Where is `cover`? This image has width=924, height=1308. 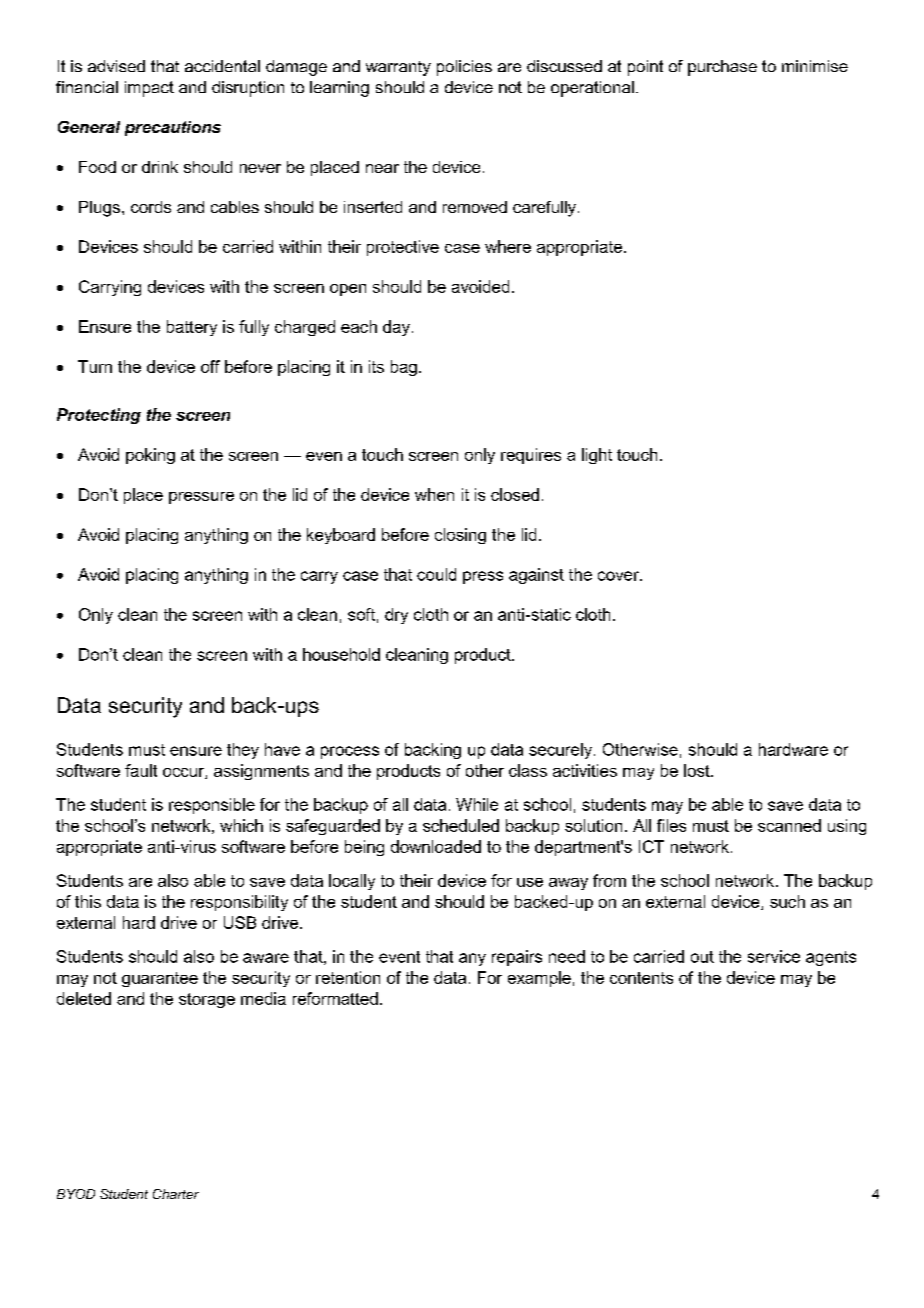 cover is located at coordinates (619, 576).
